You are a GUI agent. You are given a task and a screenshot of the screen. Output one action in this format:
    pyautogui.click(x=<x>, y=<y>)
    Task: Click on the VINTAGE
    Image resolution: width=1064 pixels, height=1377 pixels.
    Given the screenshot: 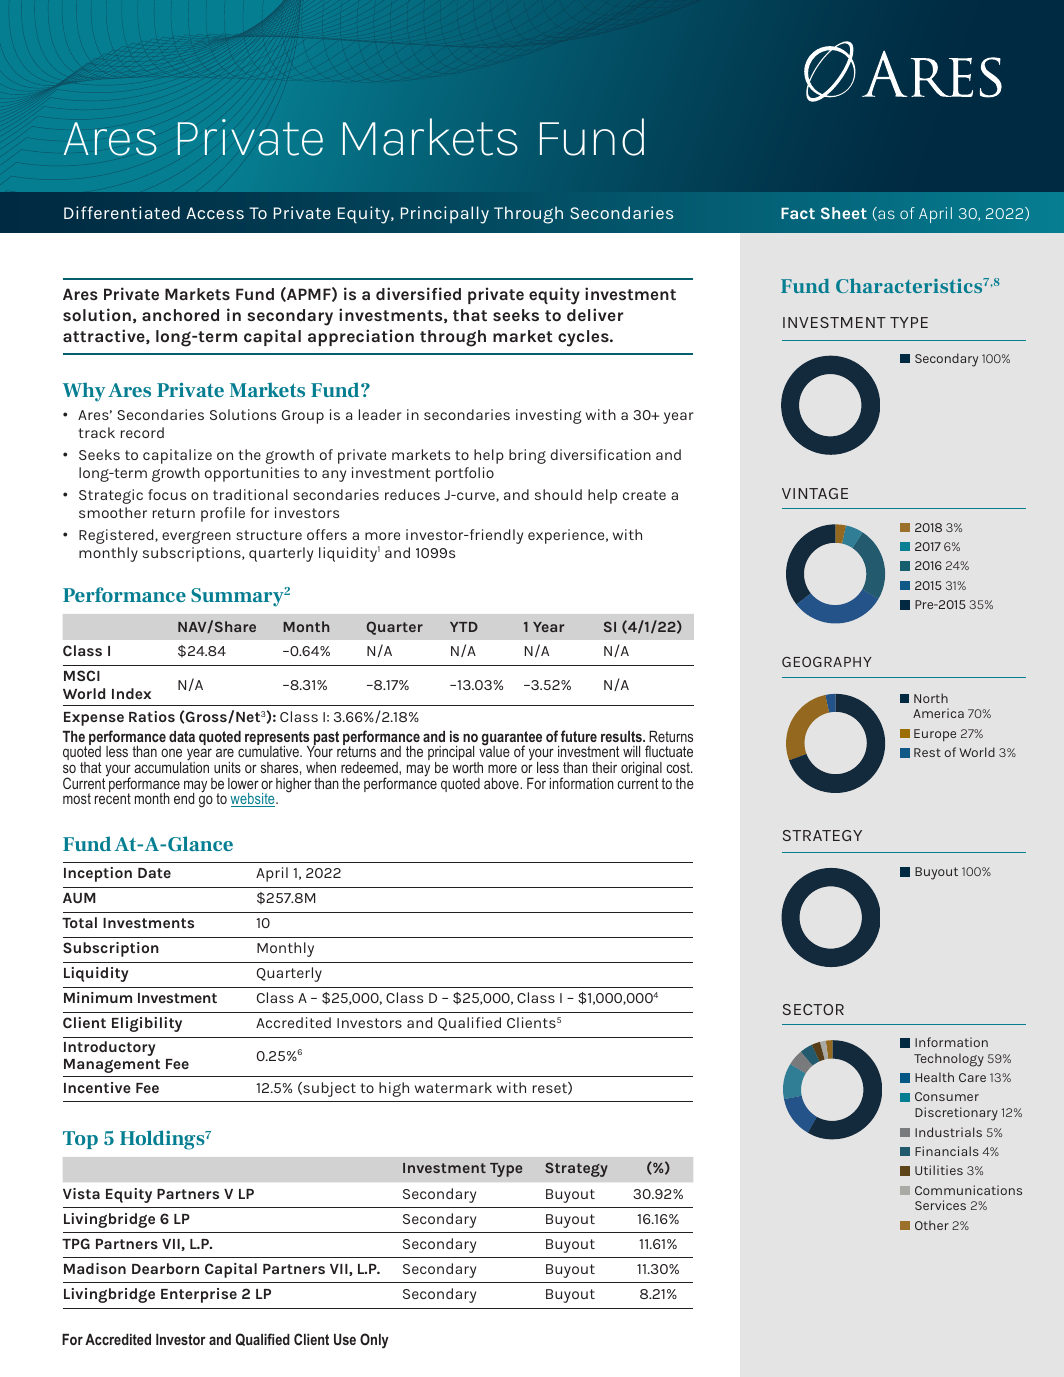 What is the action you would take?
    pyautogui.click(x=815, y=493)
